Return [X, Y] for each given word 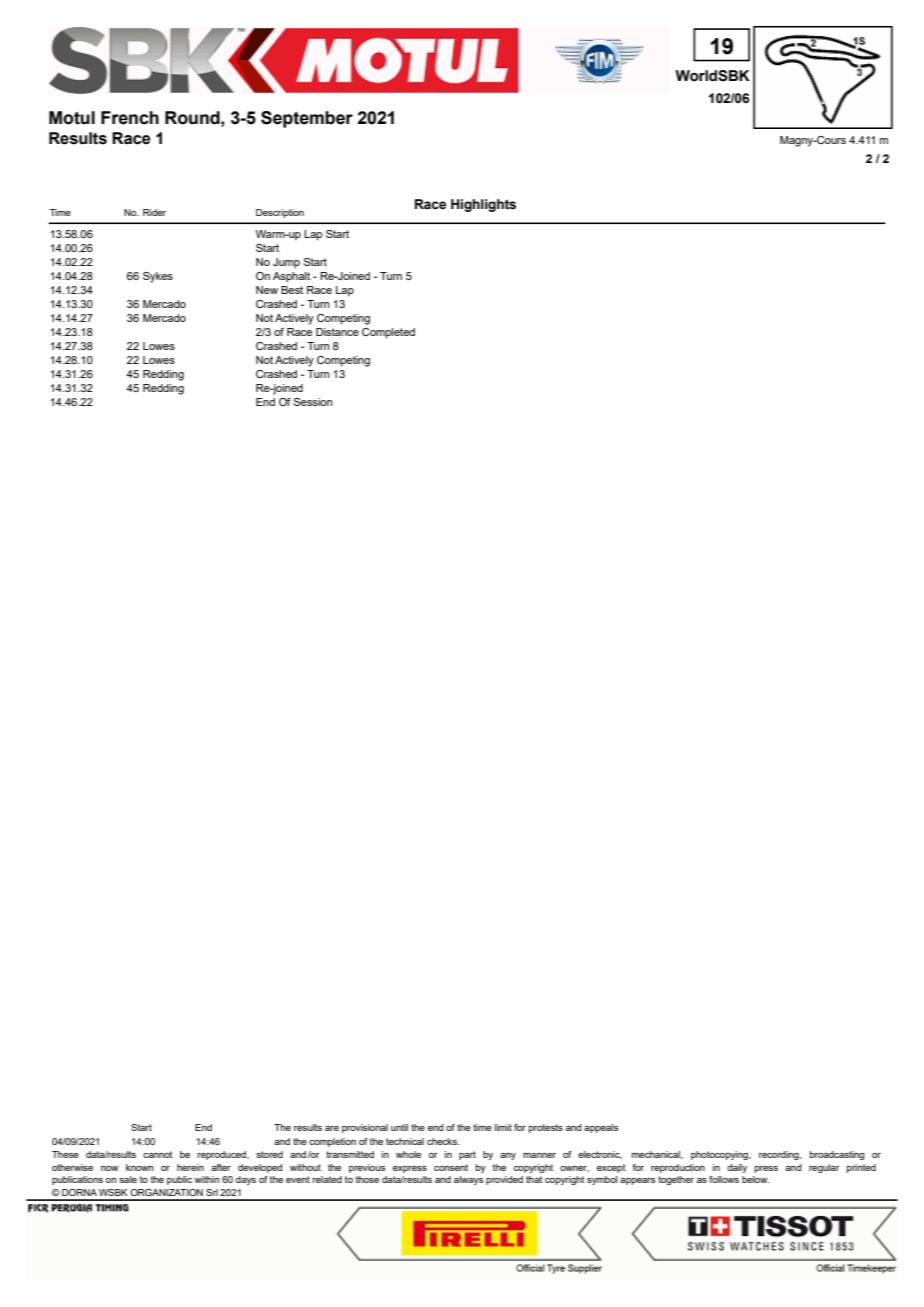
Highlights [483, 205]
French [130, 118]
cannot [158, 1154]
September [307, 119]
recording [780, 1155]
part [467, 1155]
